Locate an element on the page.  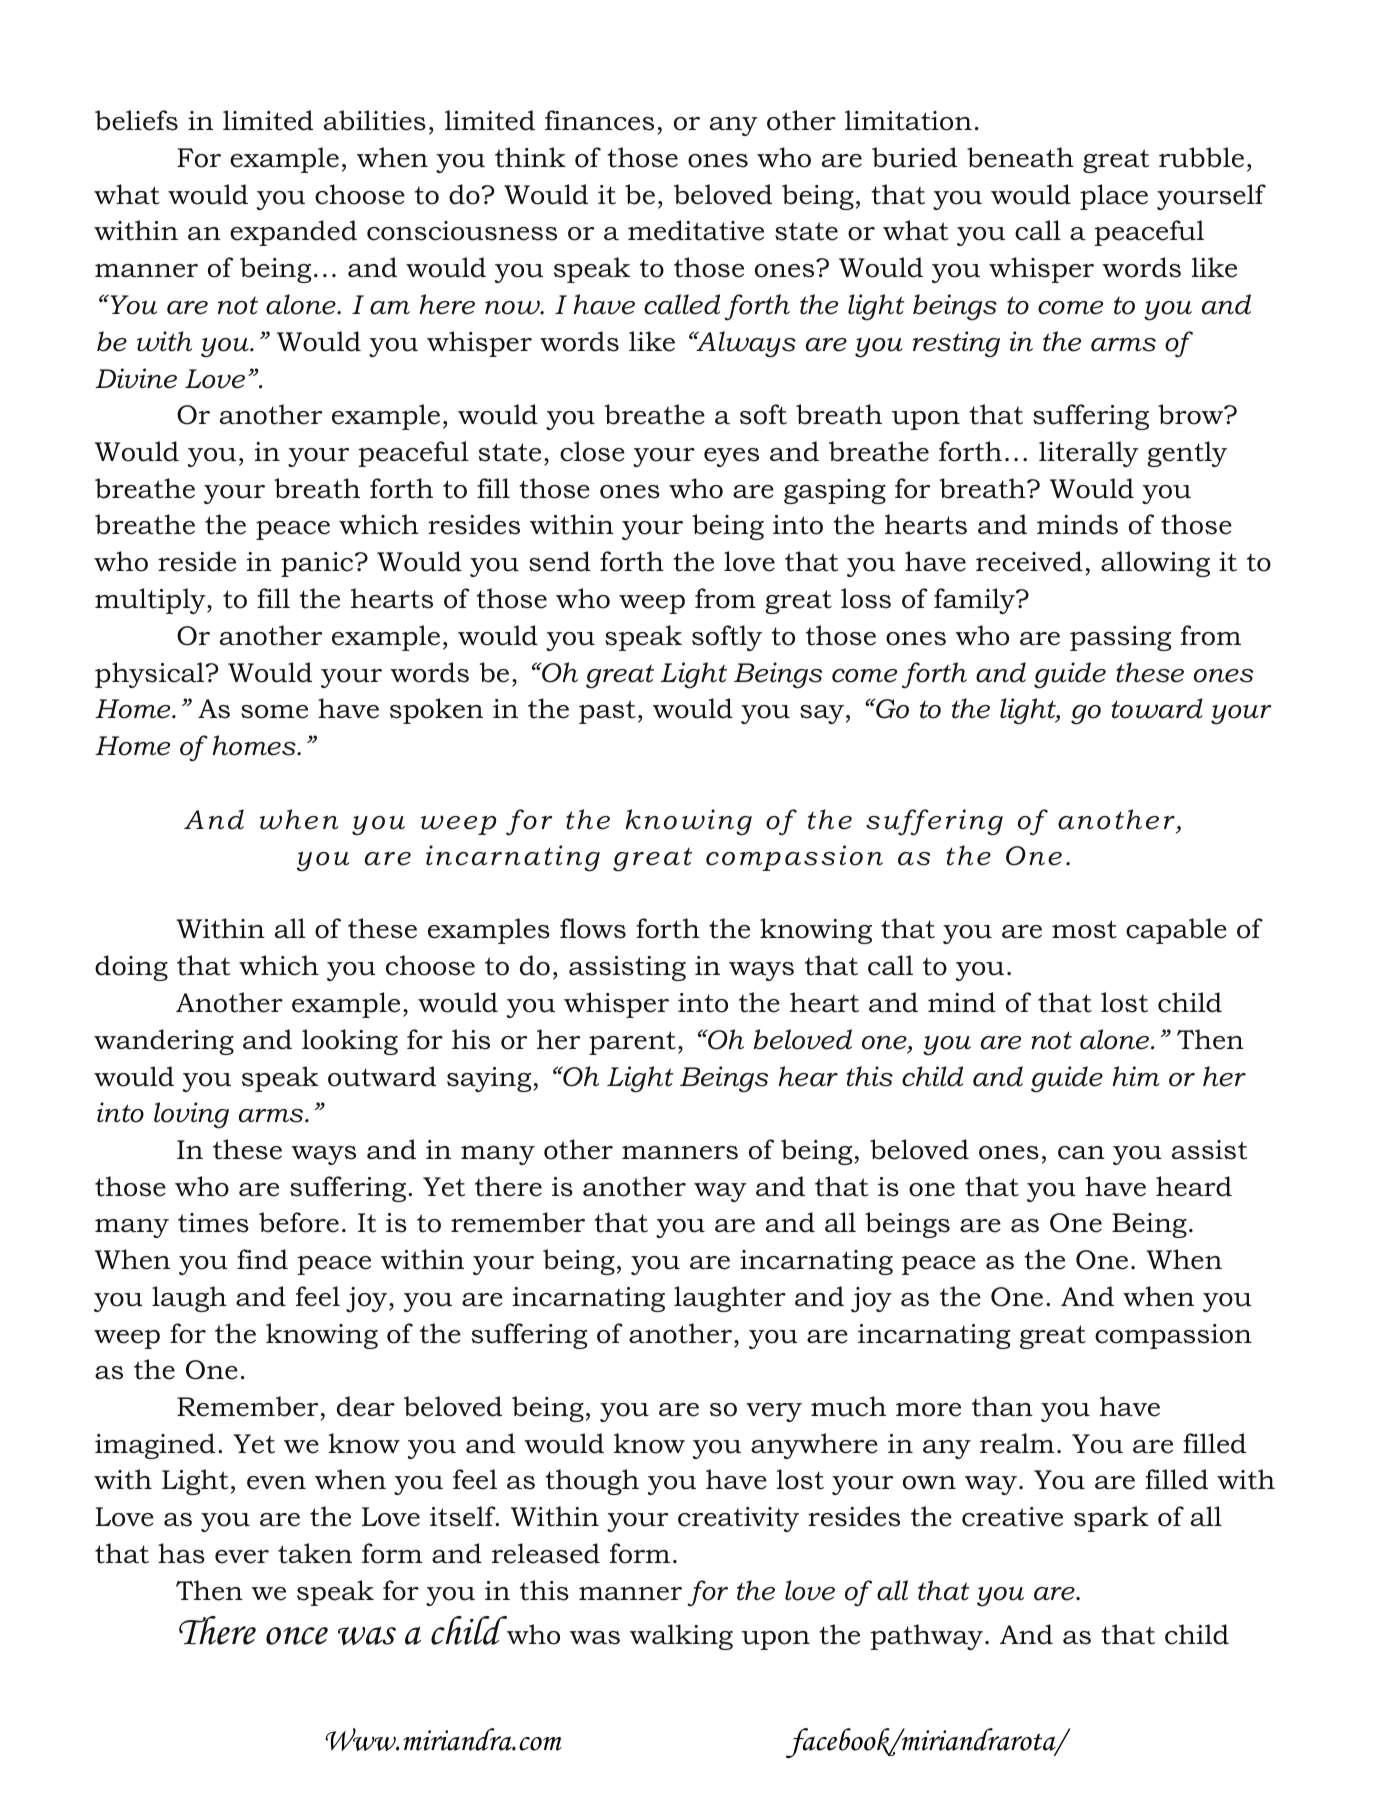
ever is located at coordinates (242, 1557).
